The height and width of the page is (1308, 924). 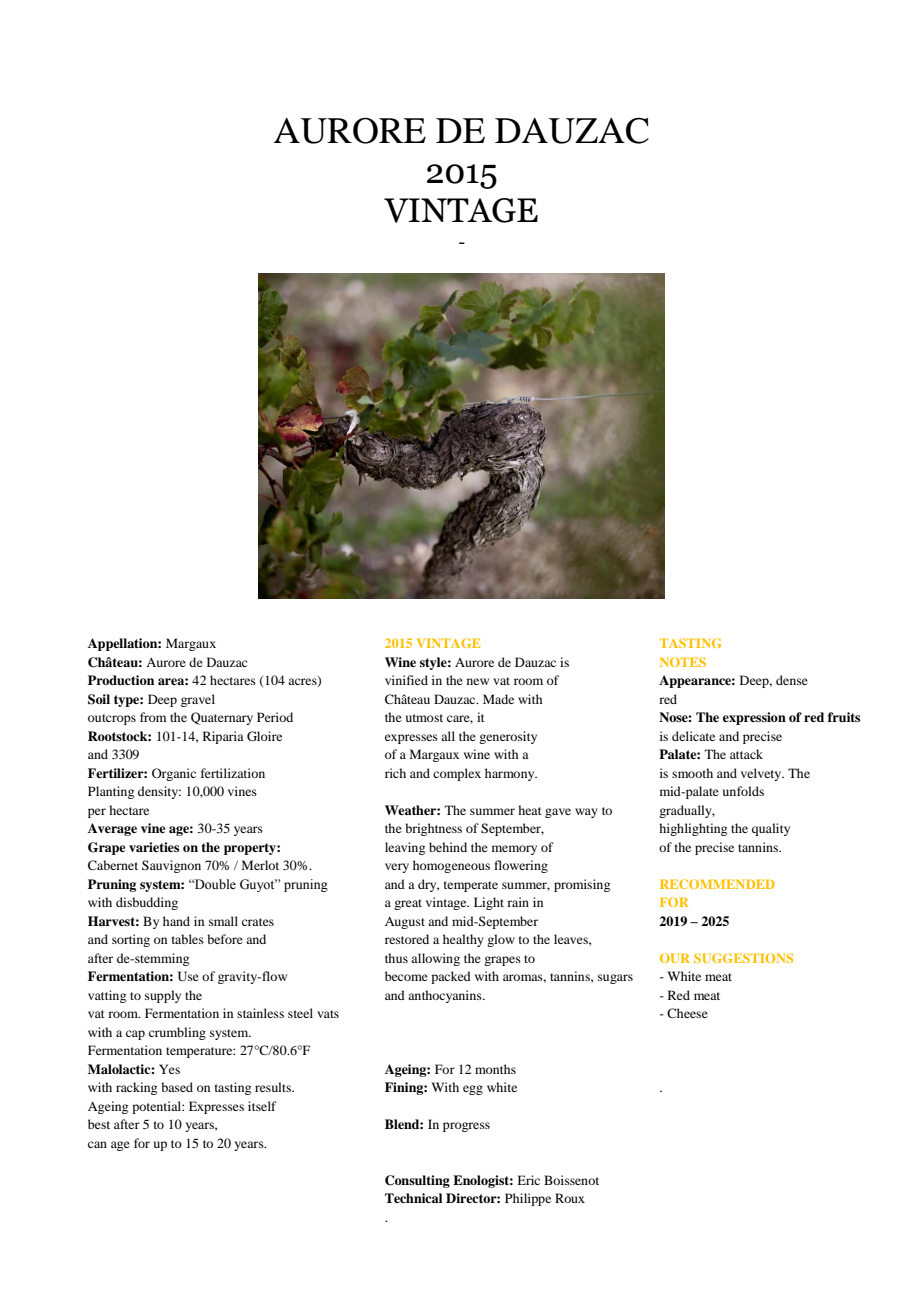 What do you see at coordinates (478, 681) in the page?
I see `new` at bounding box center [478, 681].
